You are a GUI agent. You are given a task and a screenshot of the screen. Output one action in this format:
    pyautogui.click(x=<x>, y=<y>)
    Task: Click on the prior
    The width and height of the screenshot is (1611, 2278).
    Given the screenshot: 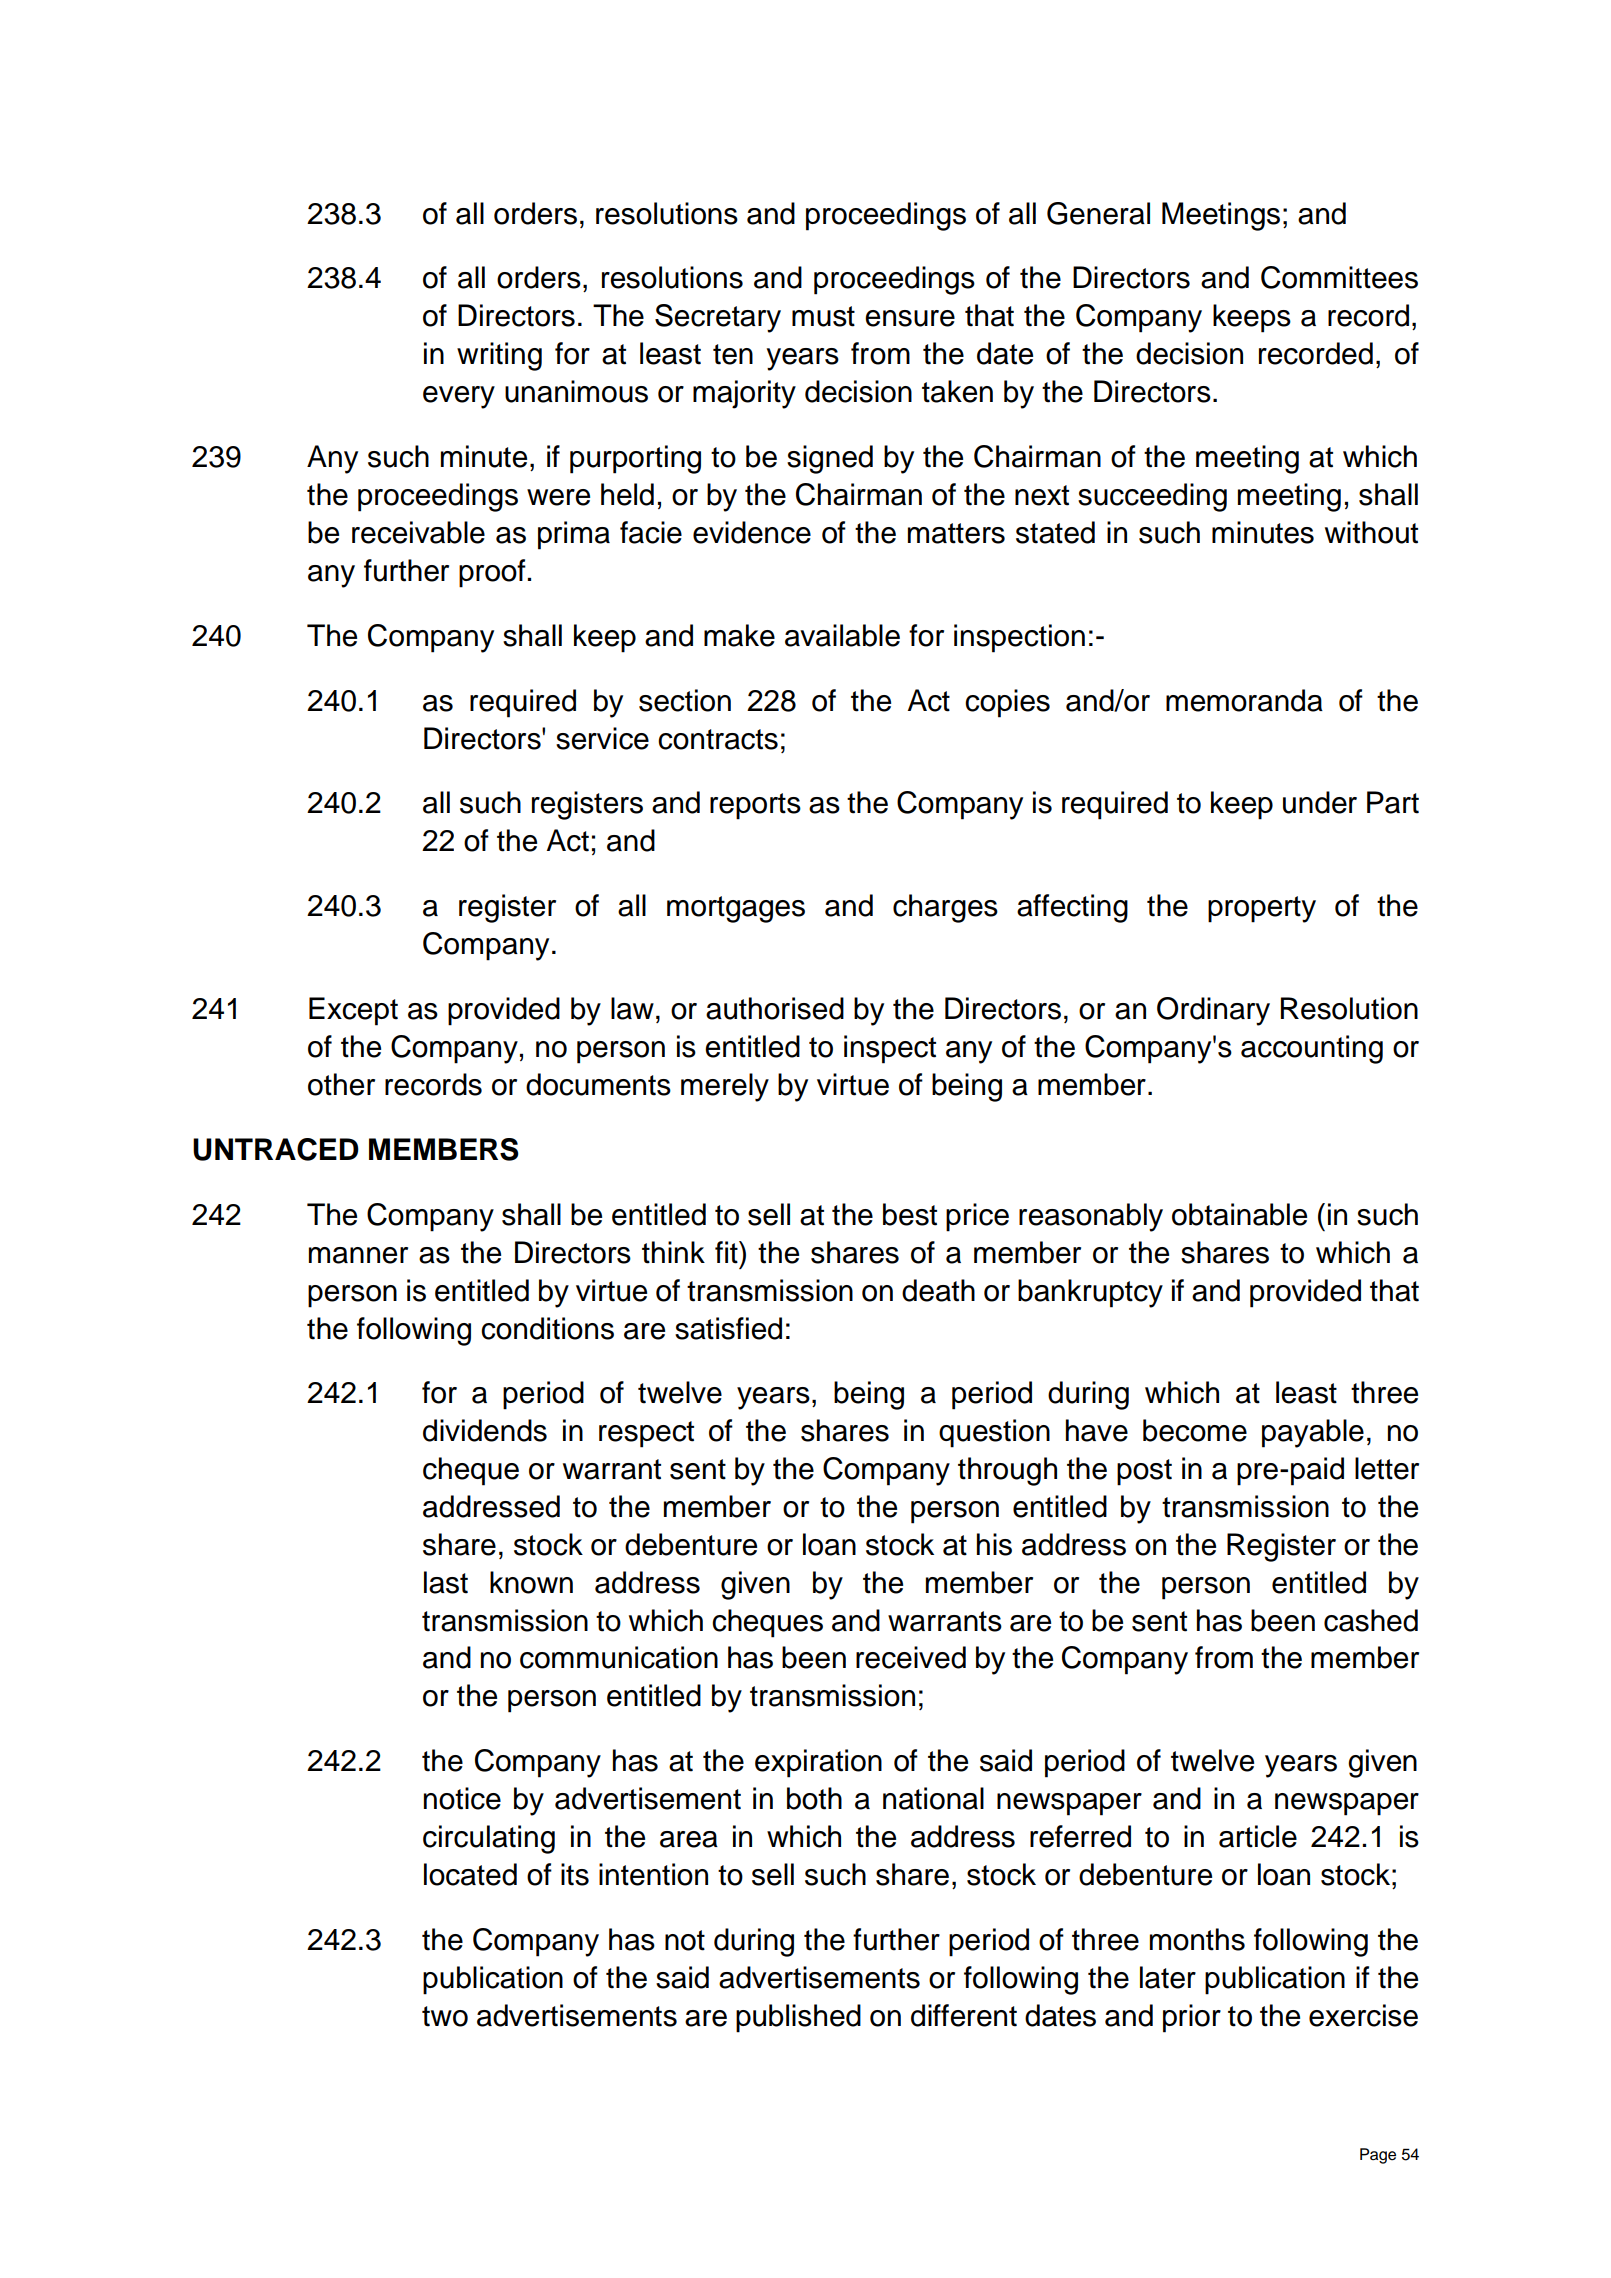 What is the action you would take?
    pyautogui.click(x=1192, y=2018)
